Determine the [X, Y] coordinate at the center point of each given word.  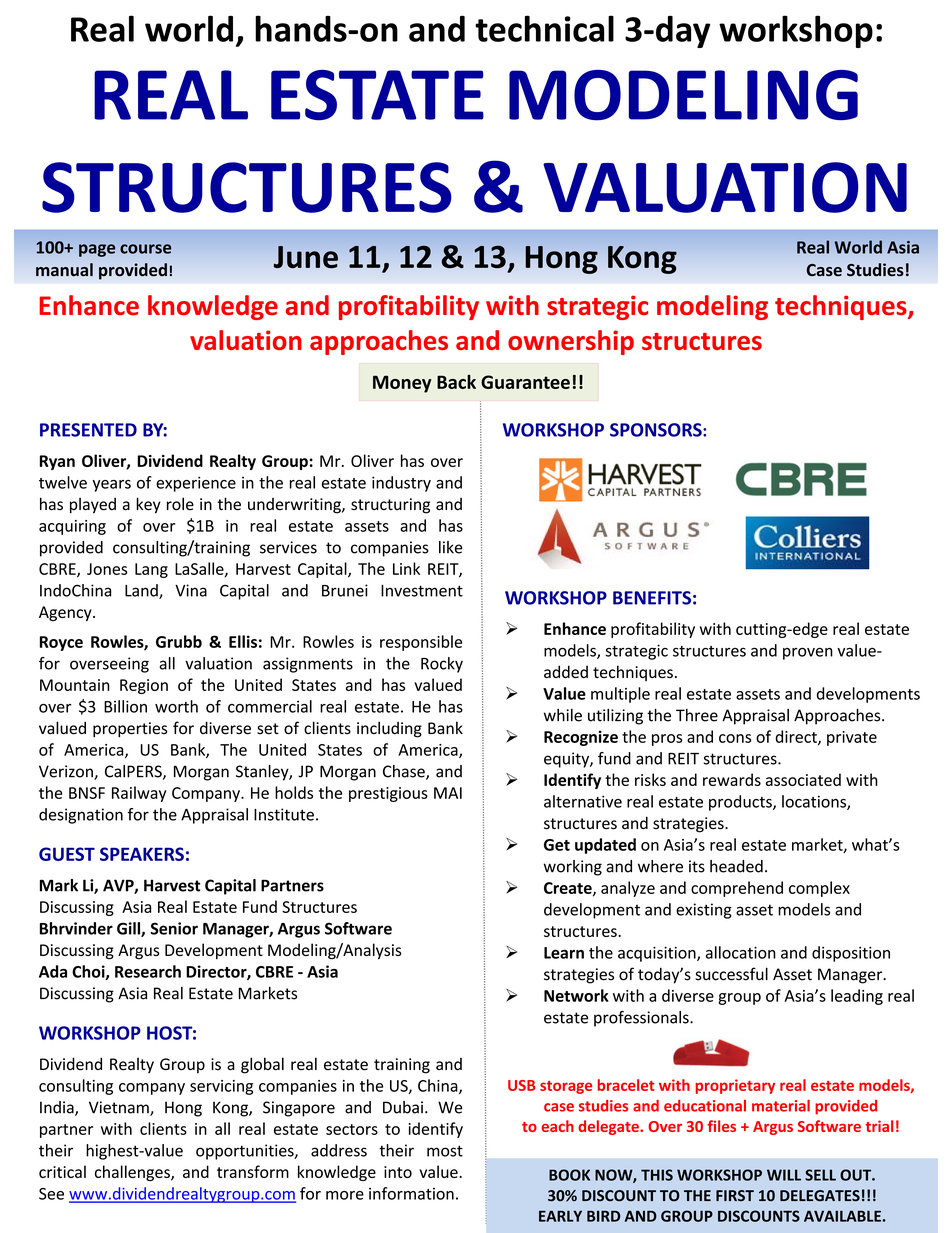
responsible [421, 643]
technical [544, 28]
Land [142, 591]
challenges [133, 1173]
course [145, 249]
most [445, 1151]
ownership [571, 342]
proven [808, 653]
